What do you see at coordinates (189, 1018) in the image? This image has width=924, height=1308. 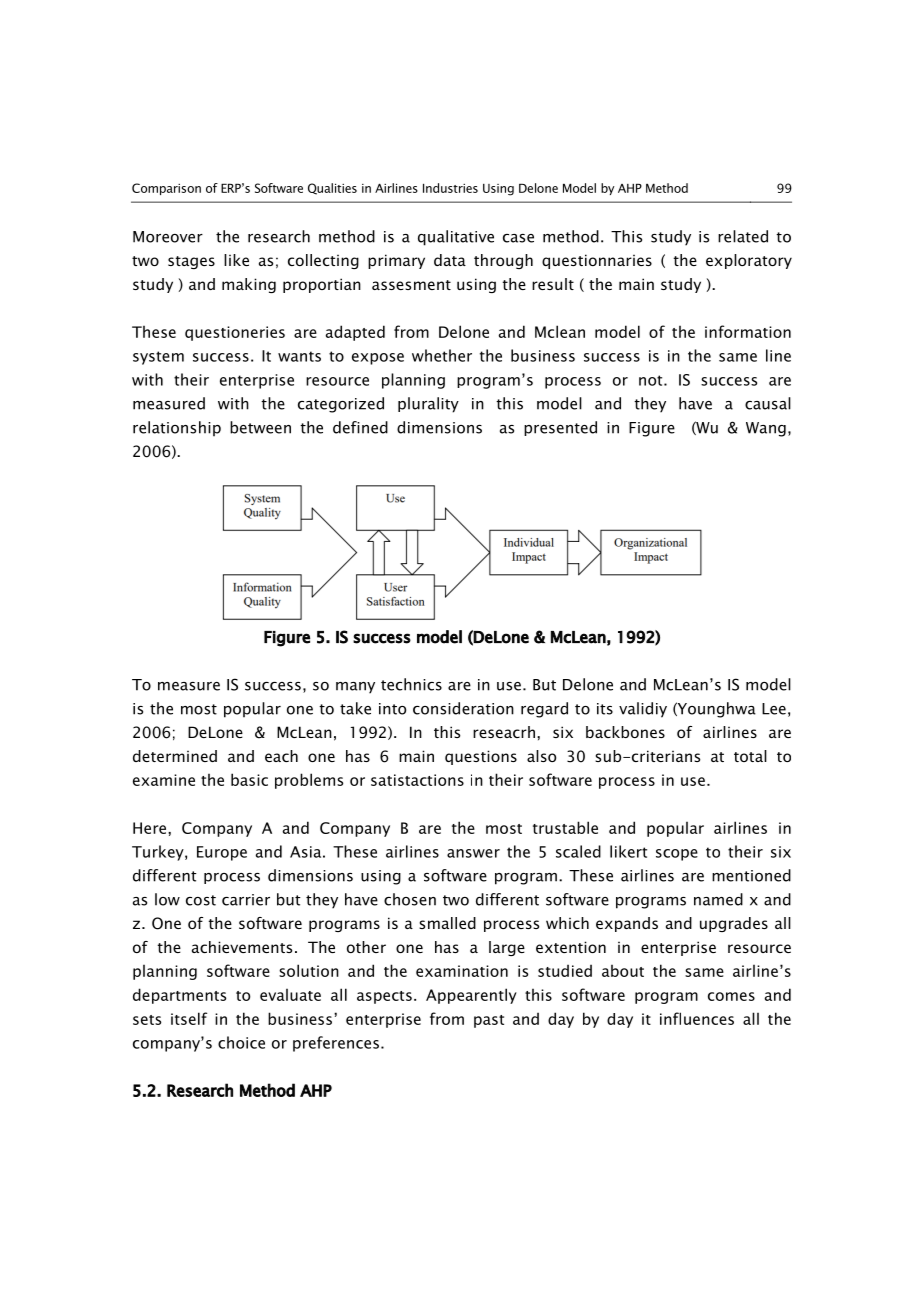 I see `itself` at bounding box center [189, 1018].
